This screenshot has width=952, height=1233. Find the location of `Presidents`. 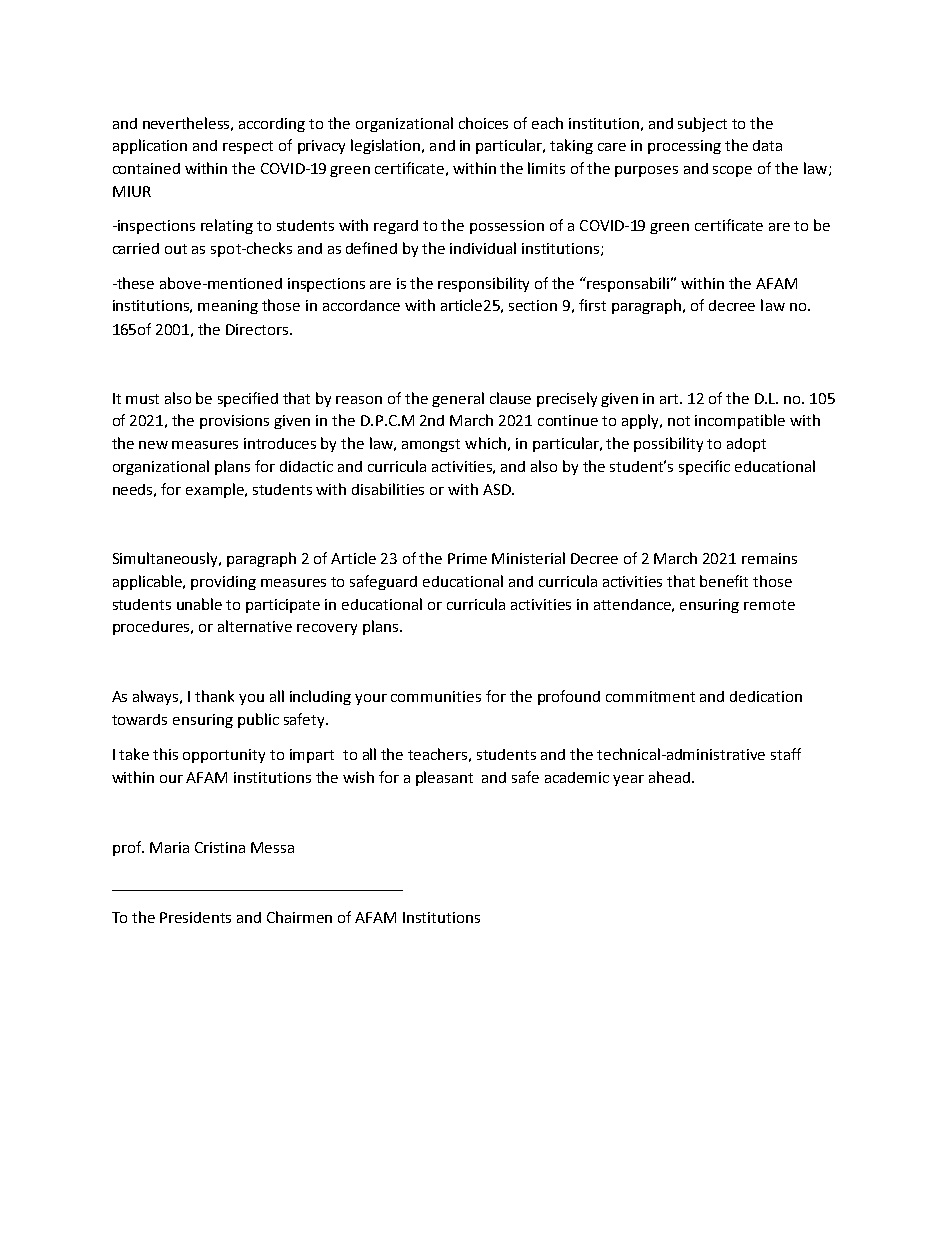

Presidents is located at coordinates (195, 917).
